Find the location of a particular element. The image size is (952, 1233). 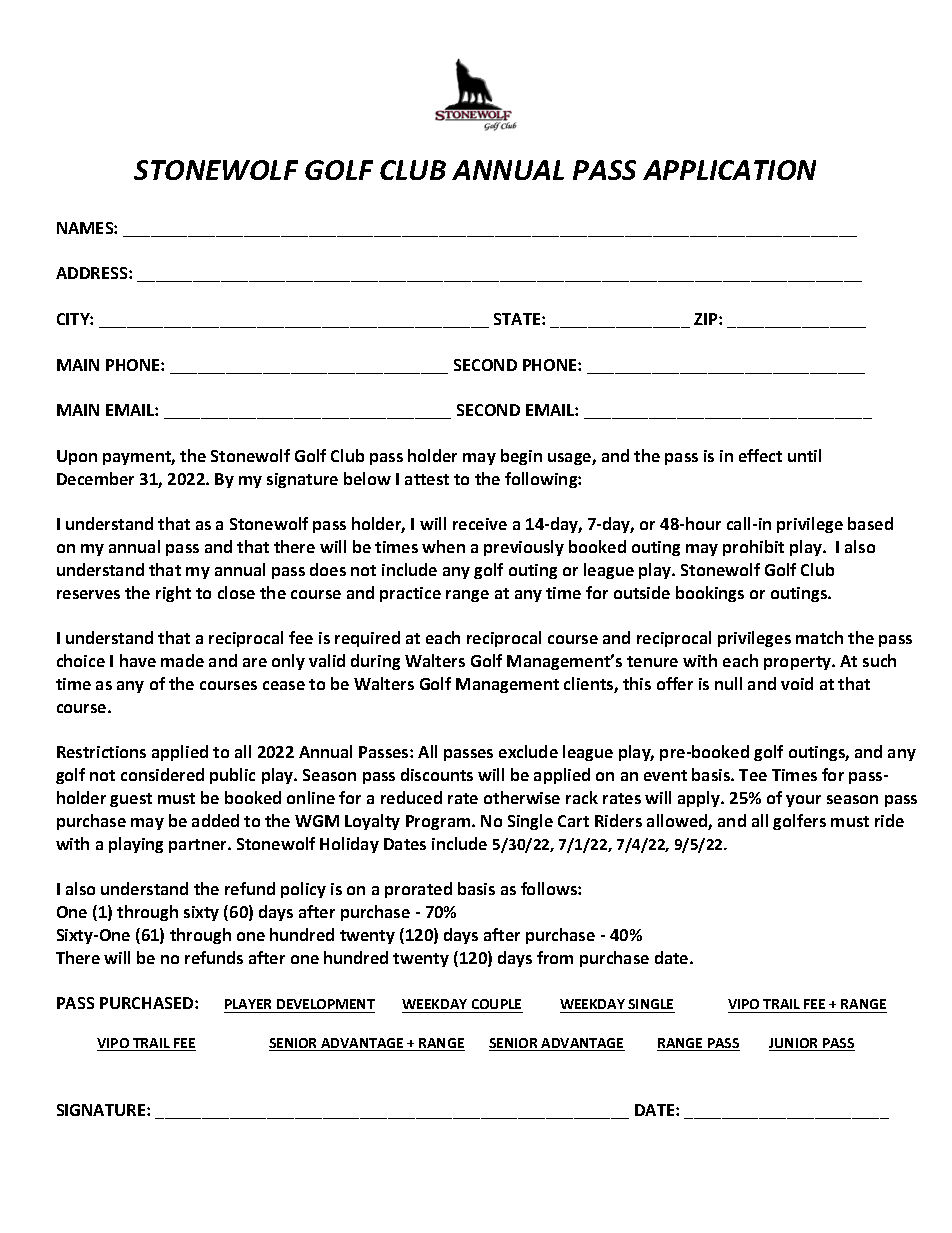

COUPLE is located at coordinates (496, 1006).
